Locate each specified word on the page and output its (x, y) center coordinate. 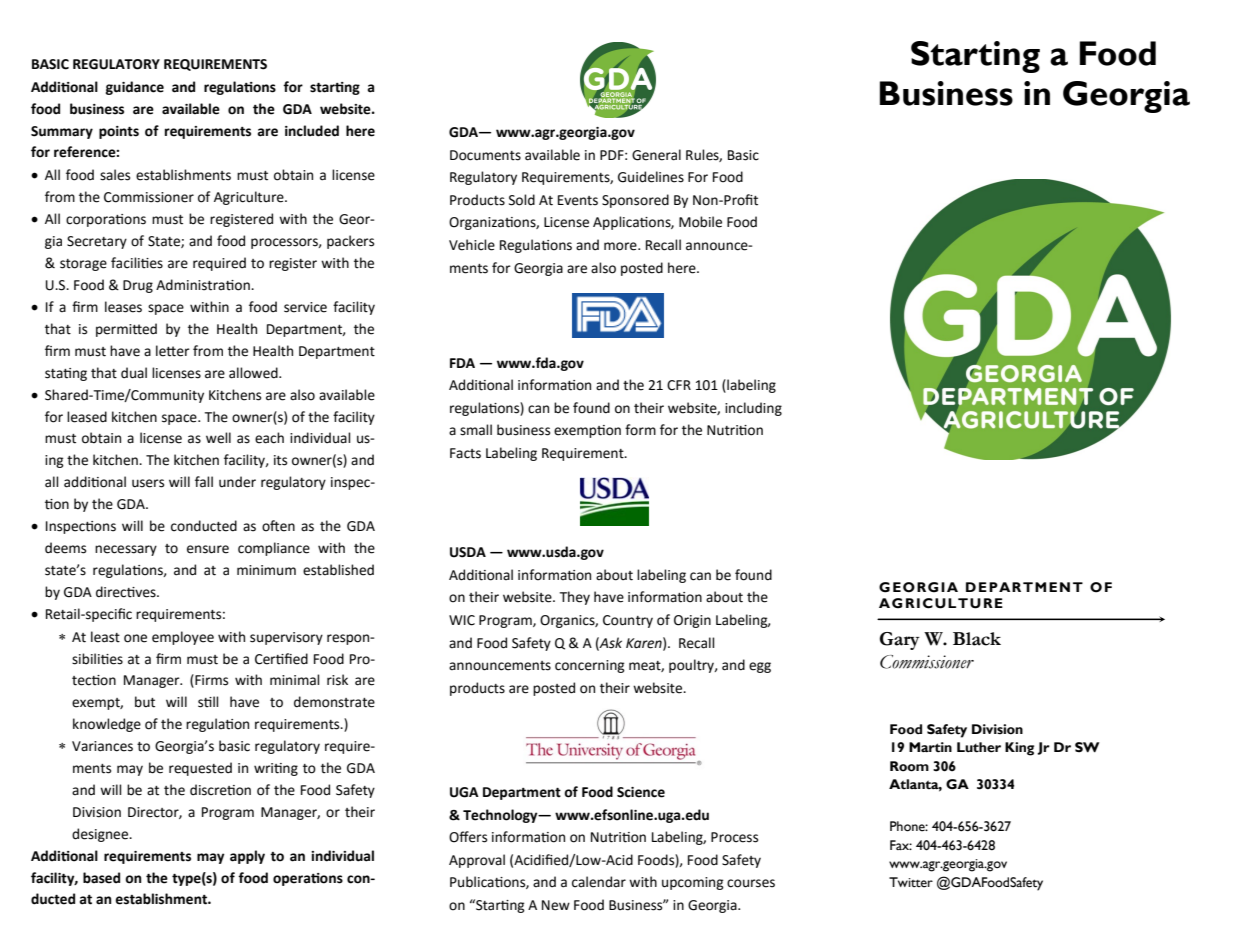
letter (173, 351)
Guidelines (651, 177)
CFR (679, 385)
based (101, 878)
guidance (135, 88)
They (575, 598)
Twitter (911, 882)
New (556, 905)
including (753, 409)
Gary (900, 641)
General (656, 155)
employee (183, 638)
